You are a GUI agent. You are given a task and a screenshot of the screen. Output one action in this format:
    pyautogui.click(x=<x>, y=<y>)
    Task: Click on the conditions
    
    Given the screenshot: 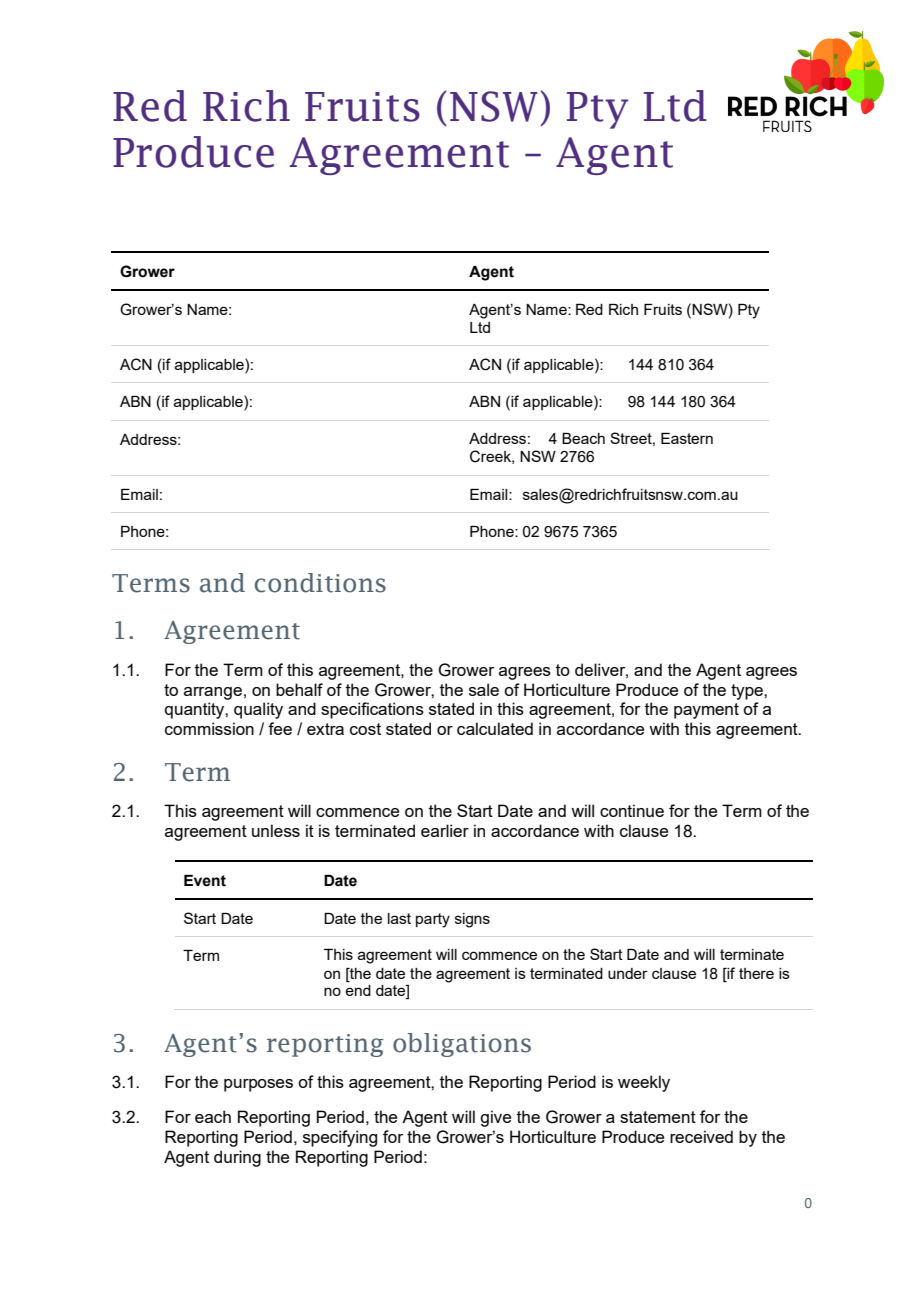 What is the action you would take?
    pyautogui.click(x=320, y=583)
